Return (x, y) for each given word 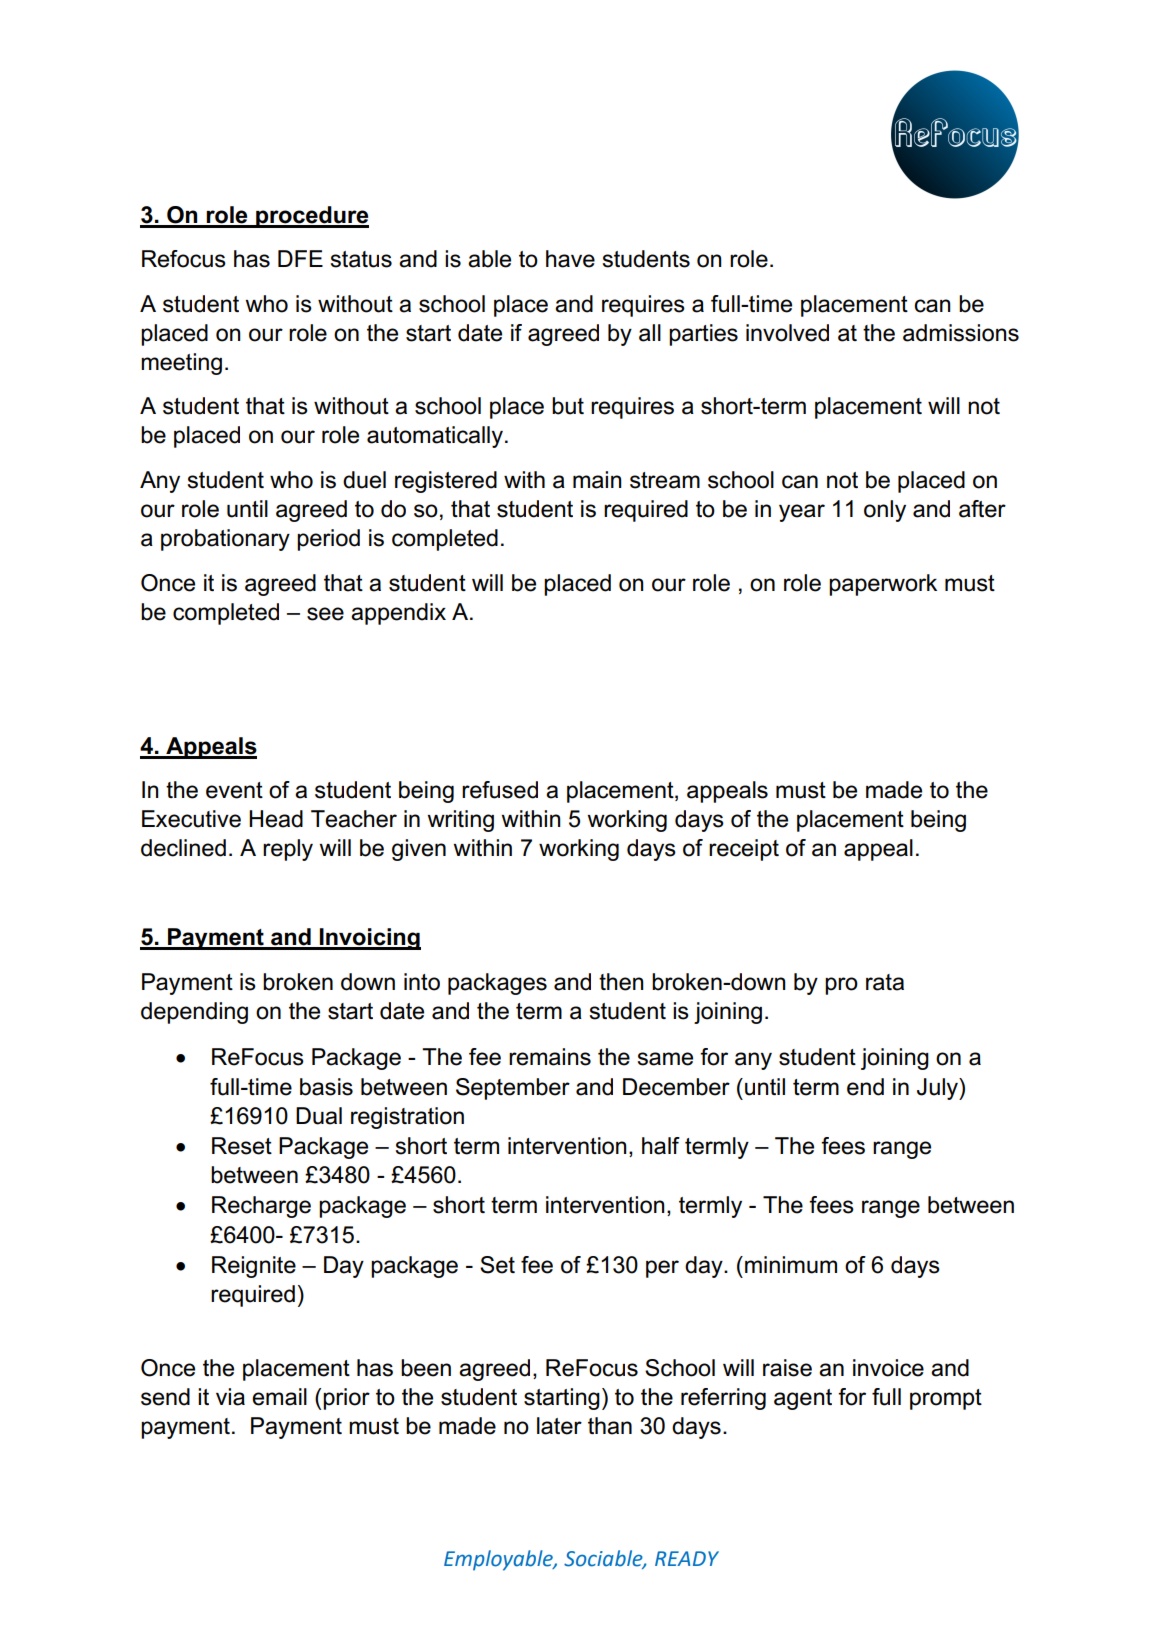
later (559, 1426)
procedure (311, 217)
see (325, 614)
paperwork (883, 585)
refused (500, 790)
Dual (319, 1116)
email (279, 1397)
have (570, 259)
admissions (961, 333)
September (513, 1089)
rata (885, 982)
